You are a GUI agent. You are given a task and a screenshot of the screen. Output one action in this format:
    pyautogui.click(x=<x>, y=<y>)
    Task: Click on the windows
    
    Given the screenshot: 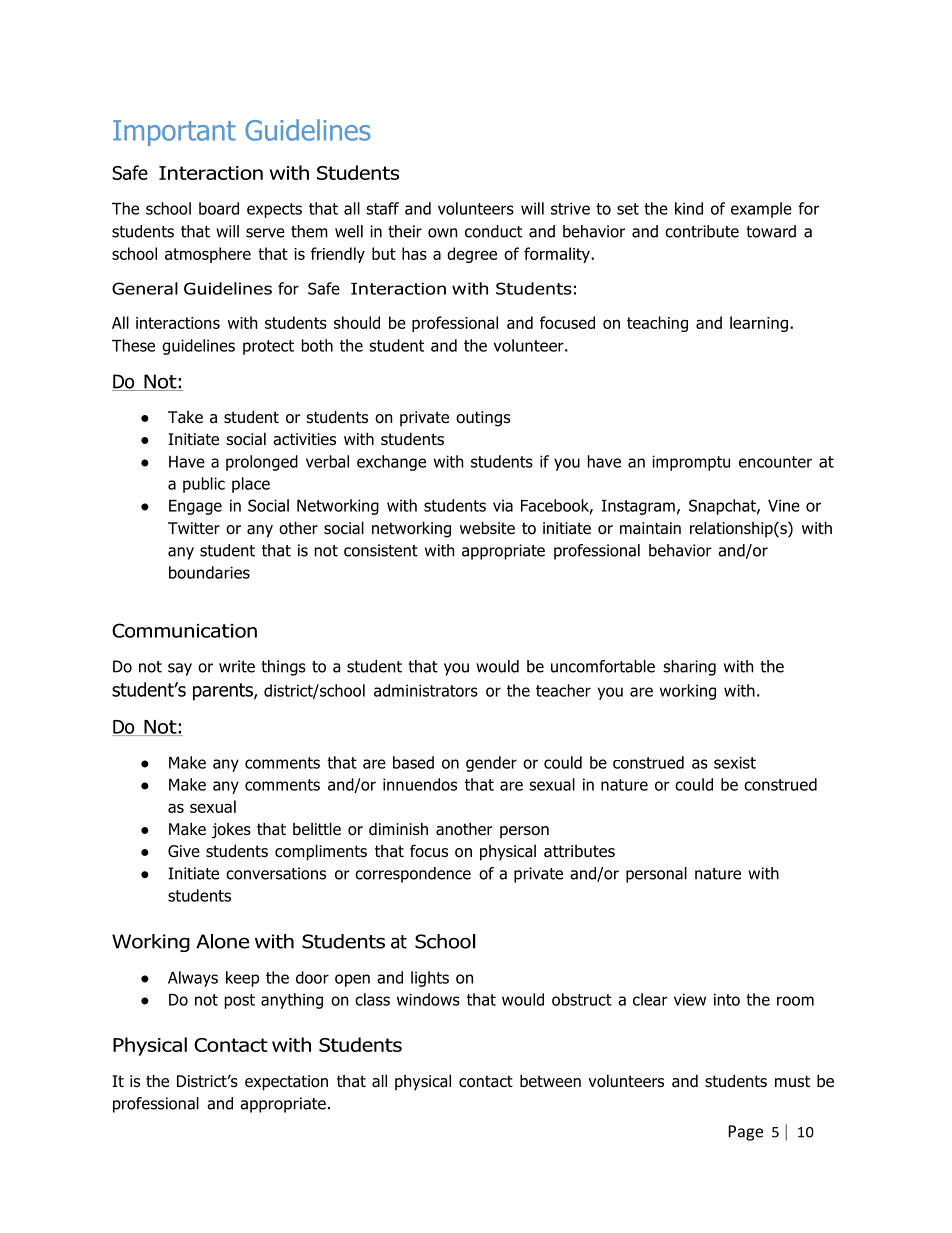 What is the action you would take?
    pyautogui.click(x=428, y=999)
